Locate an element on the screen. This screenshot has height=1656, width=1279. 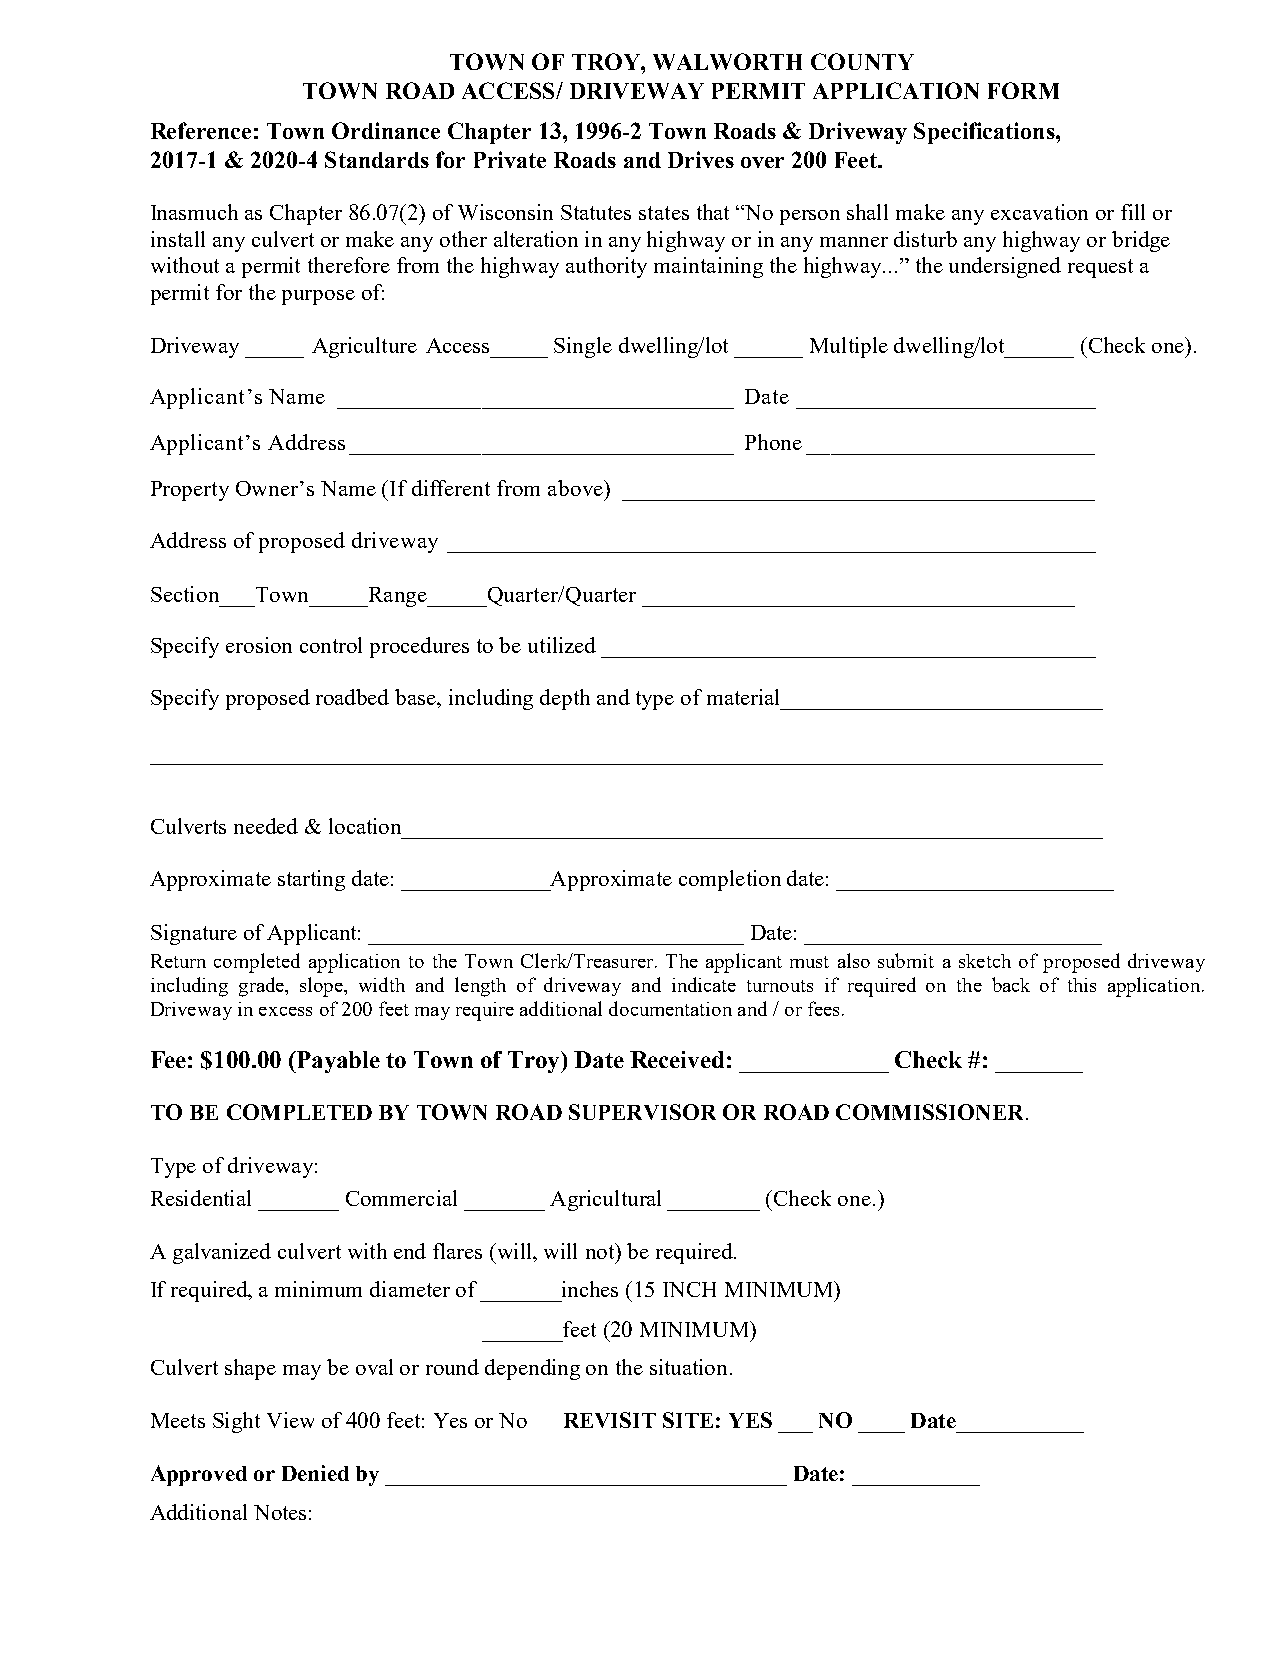
documentation is located at coordinates (670, 1008).
